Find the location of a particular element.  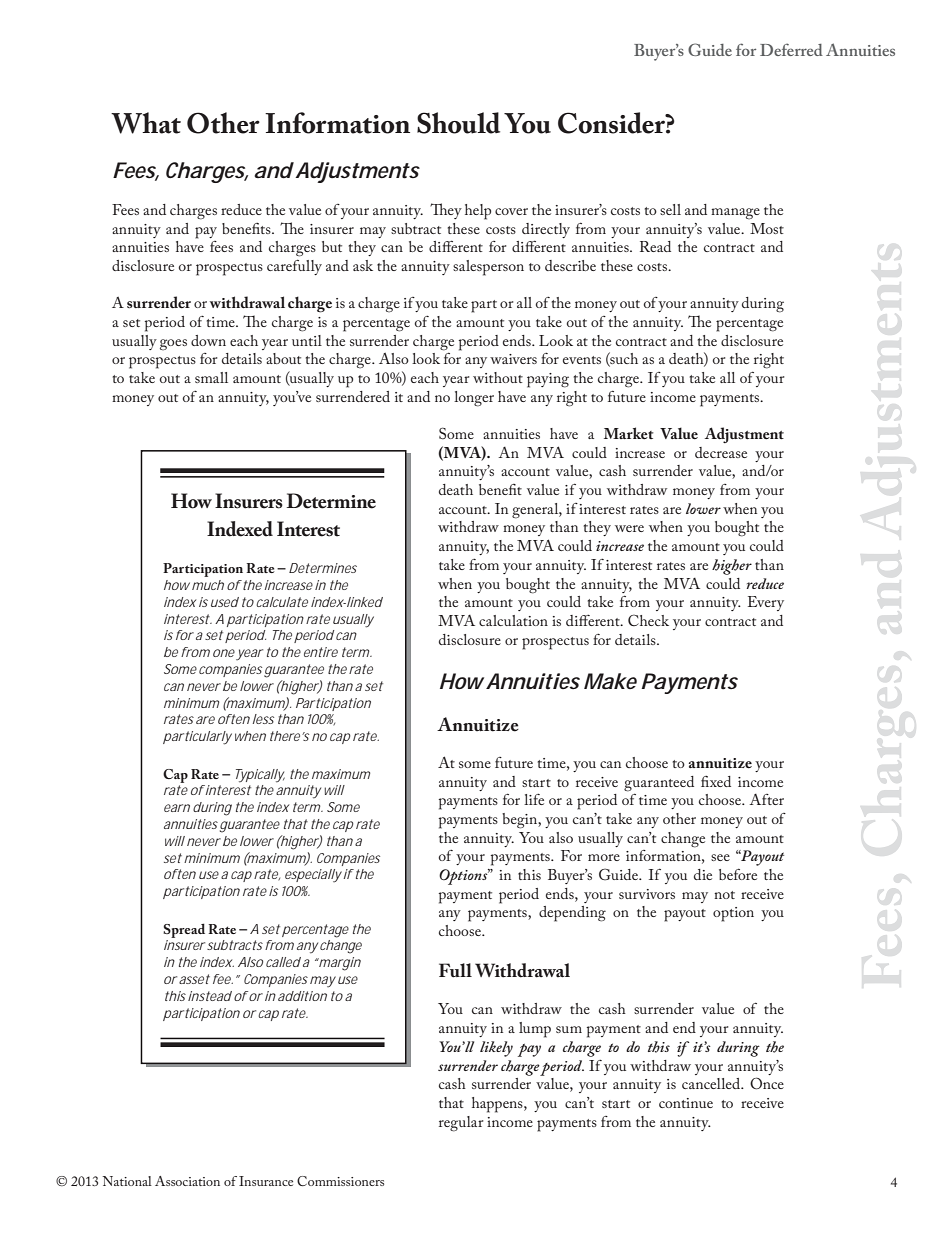

What is located at coordinates (146, 123).
